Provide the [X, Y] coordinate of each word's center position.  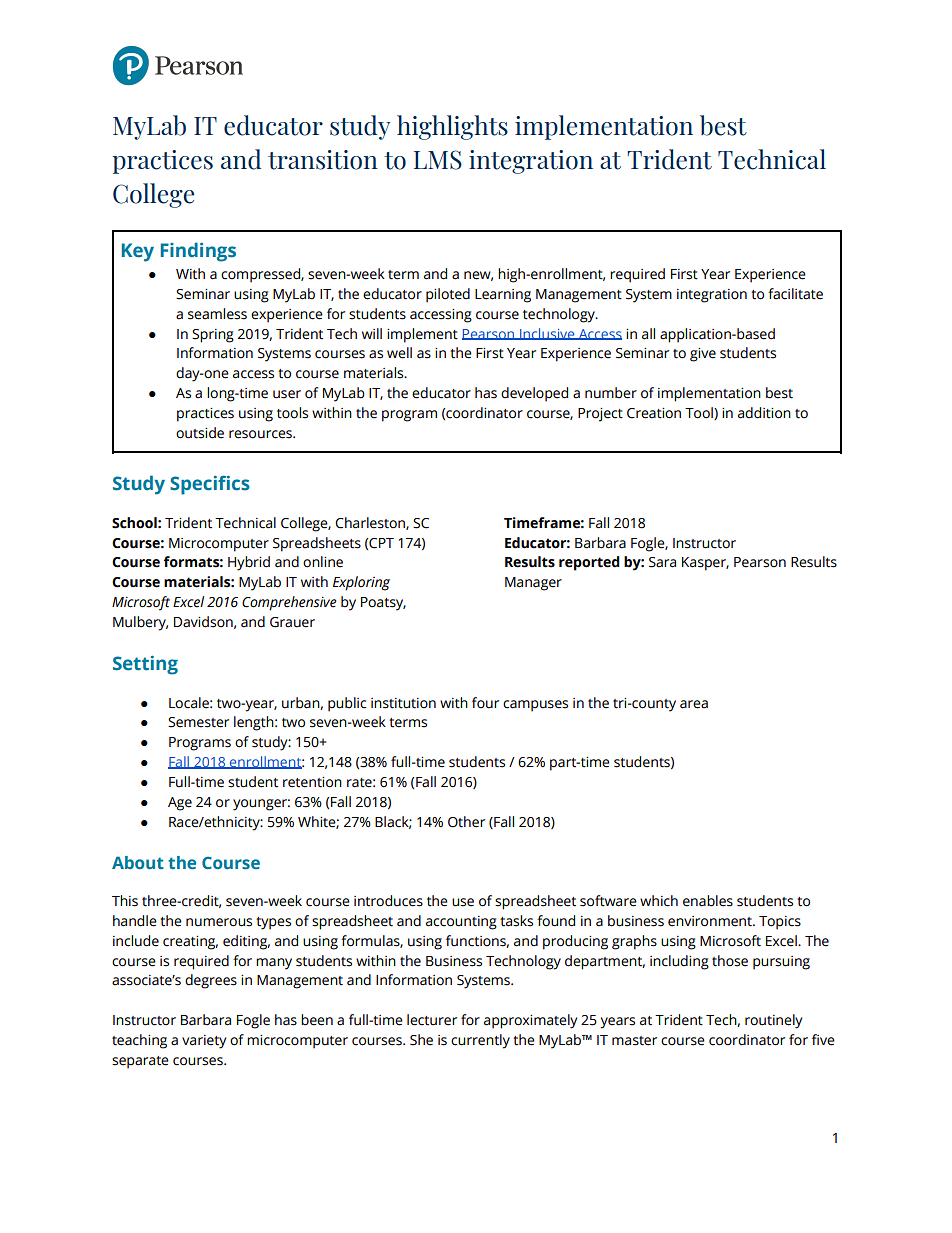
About [138, 862]
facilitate [795, 294]
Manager [533, 584]
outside [200, 433]
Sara [662, 562]
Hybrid [249, 563]
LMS [438, 160]
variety [204, 1042]
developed [534, 394]
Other [466, 822]
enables [708, 901]
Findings [198, 252]
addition [764, 413]
